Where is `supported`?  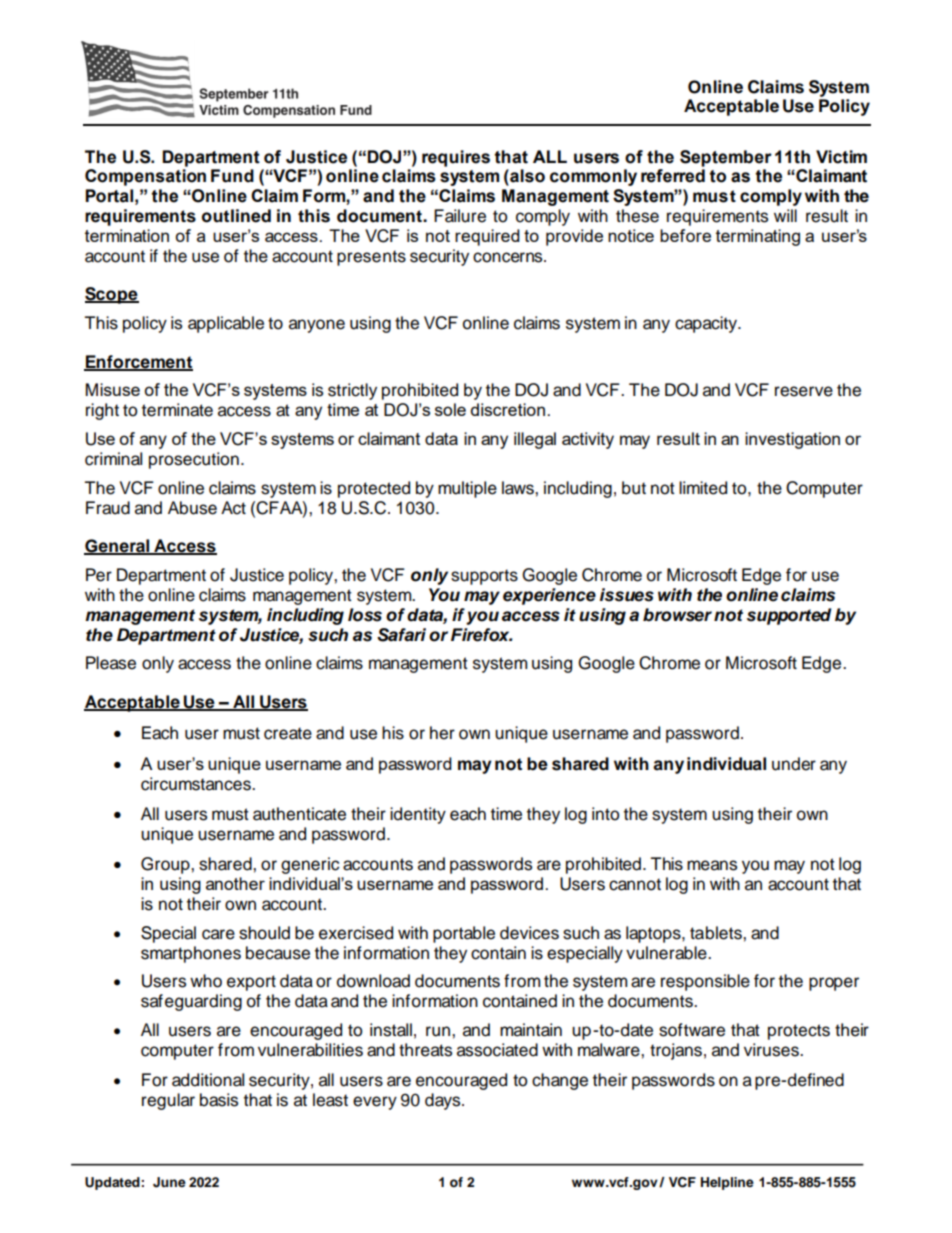
supported is located at coordinates (789, 616).
